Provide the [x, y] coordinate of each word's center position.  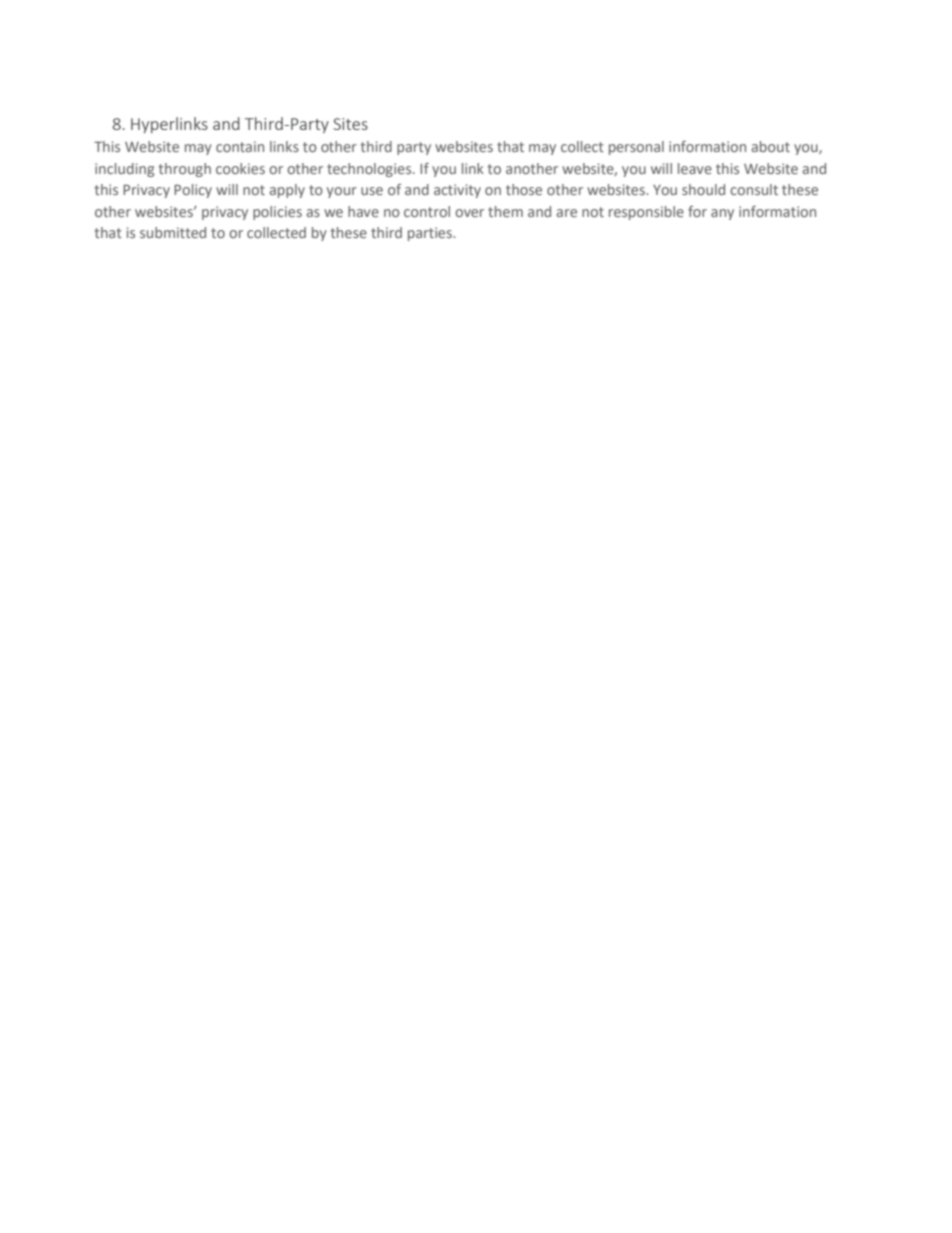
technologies [370, 170]
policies [277, 213]
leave [695, 168]
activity [457, 191]
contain [240, 146]
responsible [646, 213]
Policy [193, 191]
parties [431, 234]
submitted [173, 232]
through [185, 170]
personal [636, 148]
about [771, 146]
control [427, 211]
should [703, 189]
